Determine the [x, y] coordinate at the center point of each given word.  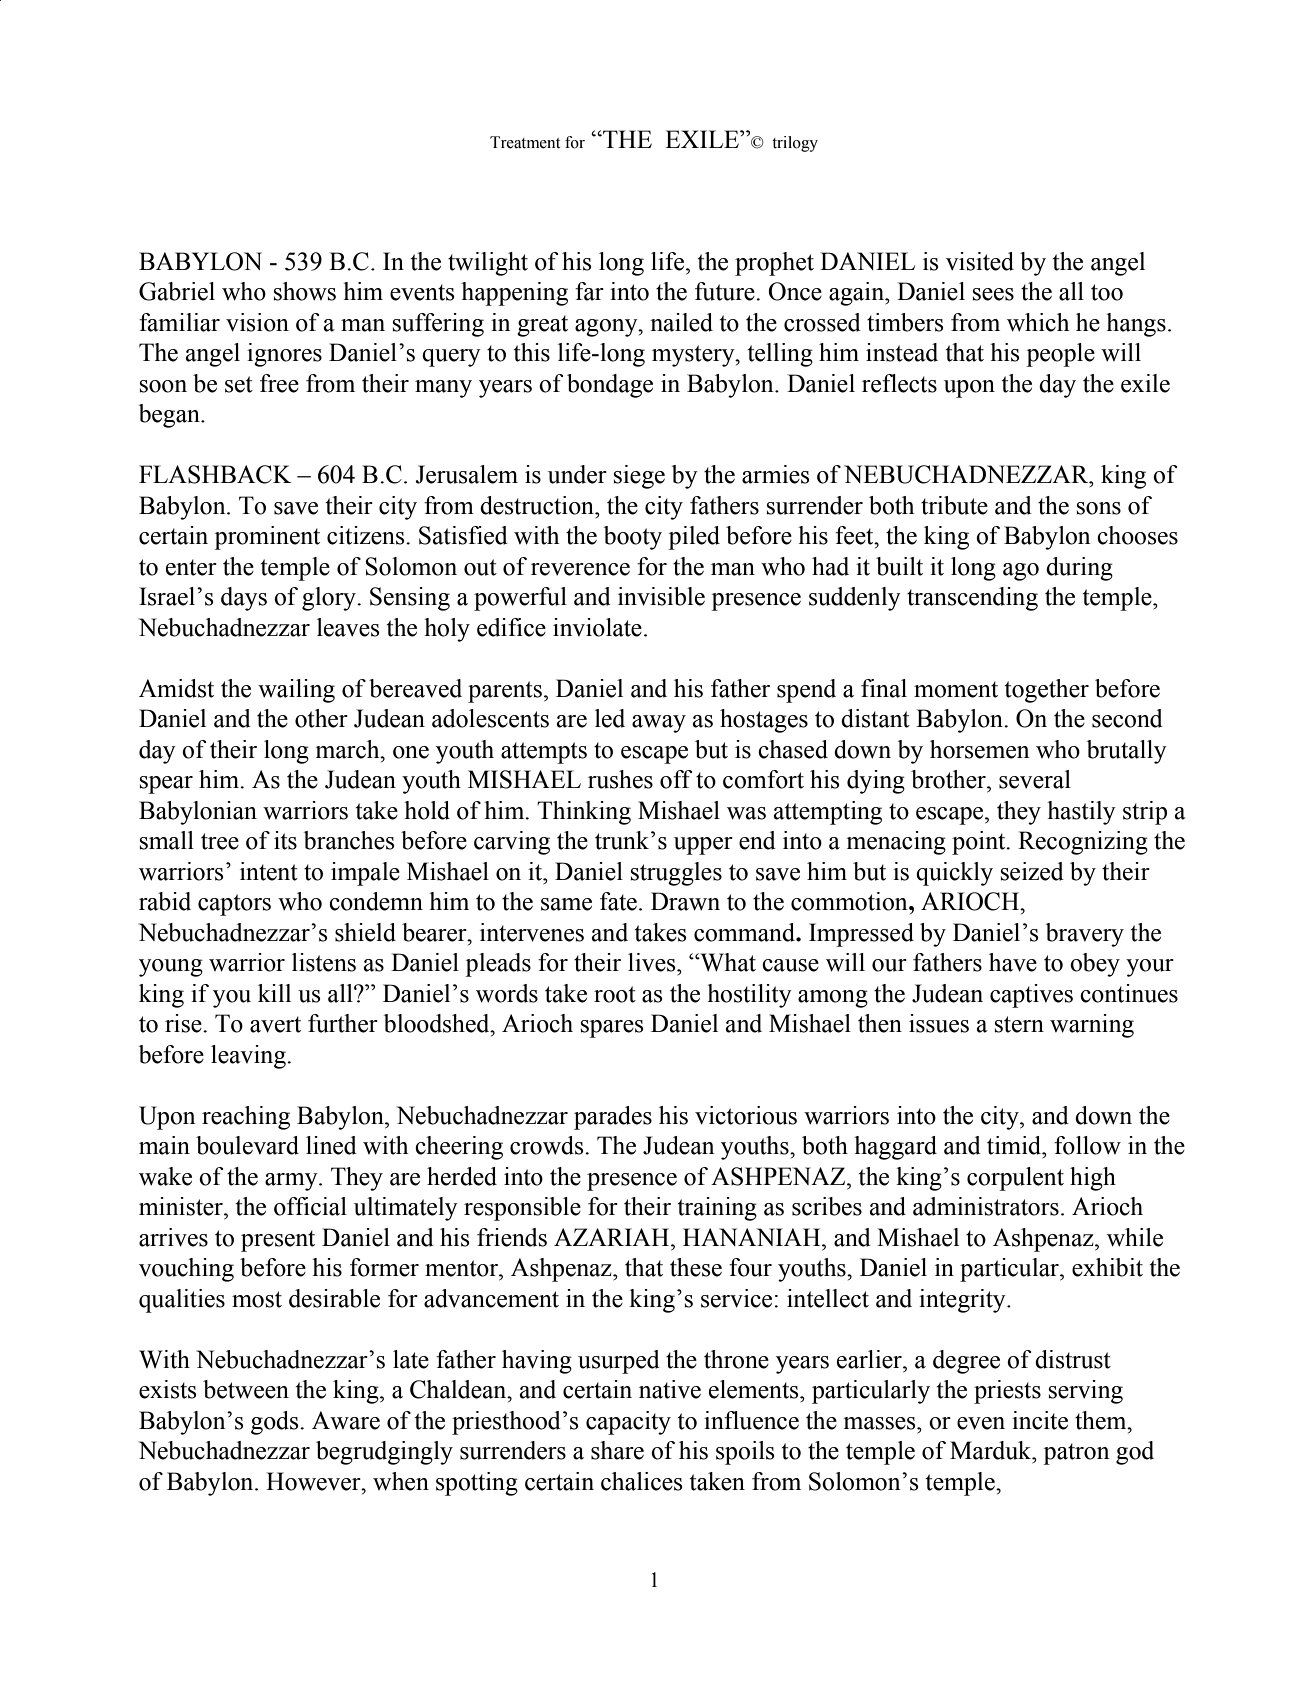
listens [324, 962]
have [1013, 962]
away [659, 724]
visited [980, 261]
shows [305, 291]
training [717, 1209]
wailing [296, 691]
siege [639, 477]
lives [653, 962]
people [1060, 355]
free [279, 383]
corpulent [1015, 1179]
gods [276, 1423]
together [1047, 691]
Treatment [525, 142]
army [292, 1182]
